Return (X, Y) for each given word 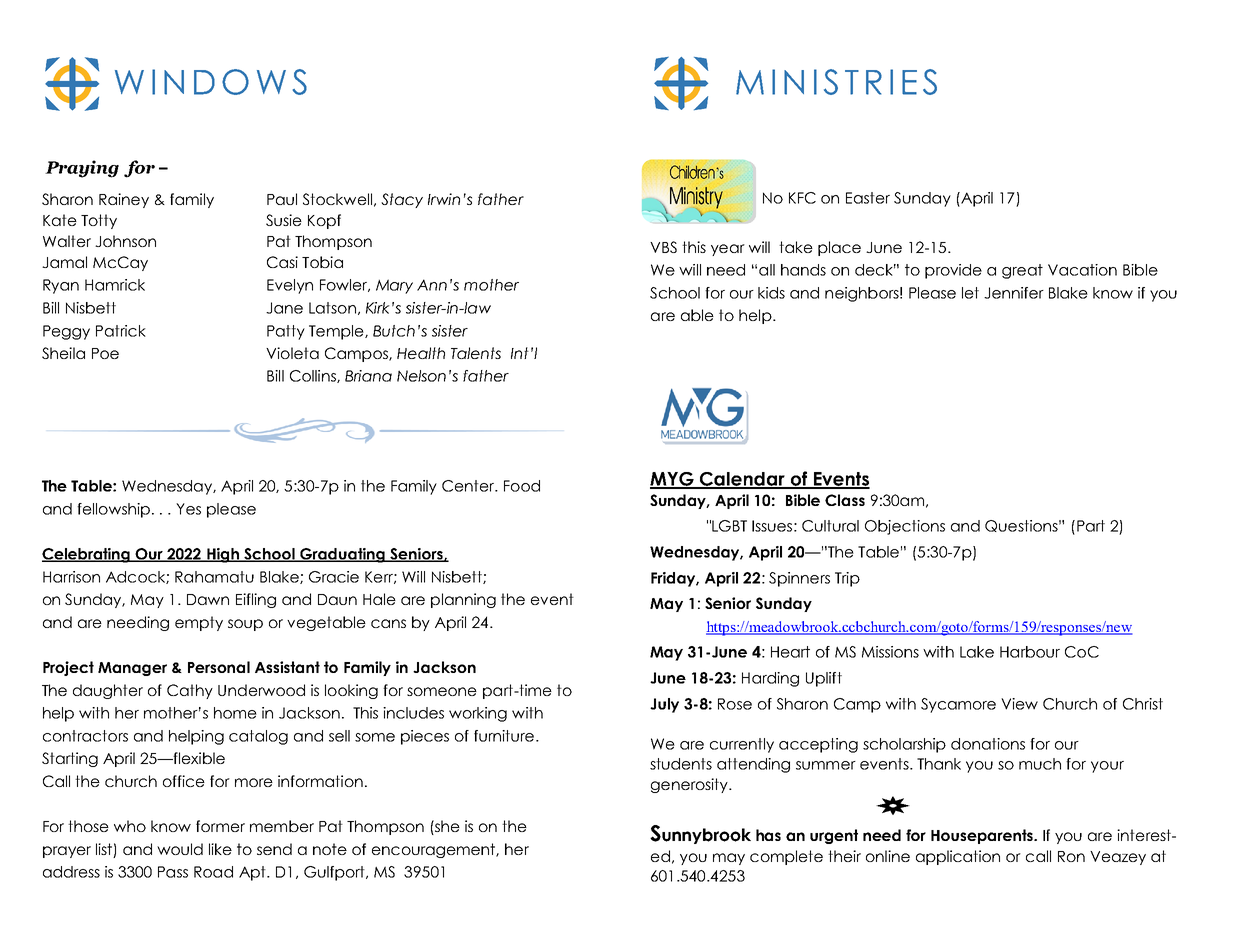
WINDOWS (211, 82)
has (768, 835)
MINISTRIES (836, 82)
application (958, 857)
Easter (868, 198)
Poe (105, 353)
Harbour (1030, 652)
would (180, 849)
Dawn (208, 599)
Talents (476, 353)
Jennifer (1014, 293)
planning (463, 600)
